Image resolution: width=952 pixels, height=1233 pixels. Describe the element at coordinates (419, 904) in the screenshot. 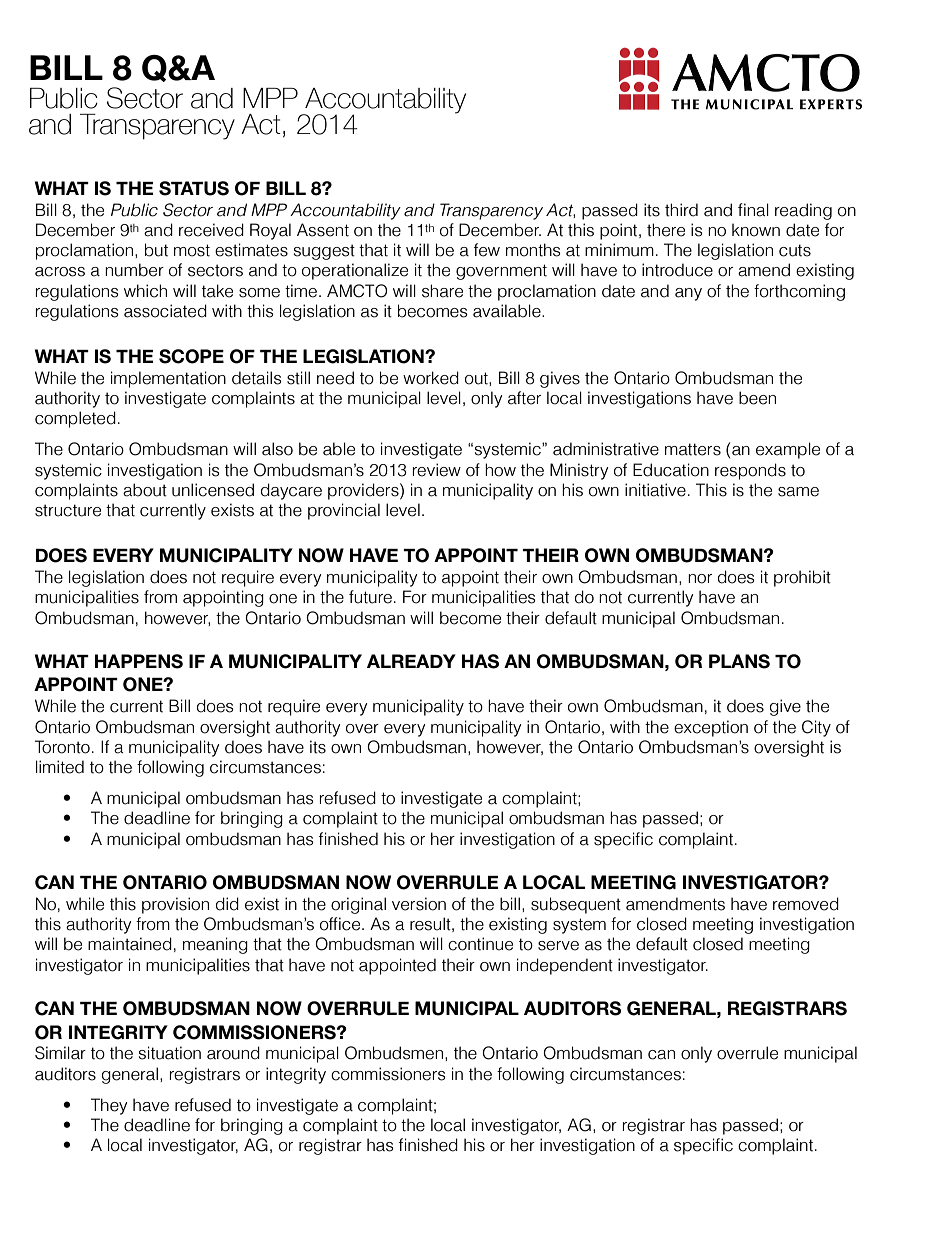

I see `version` at that location.
